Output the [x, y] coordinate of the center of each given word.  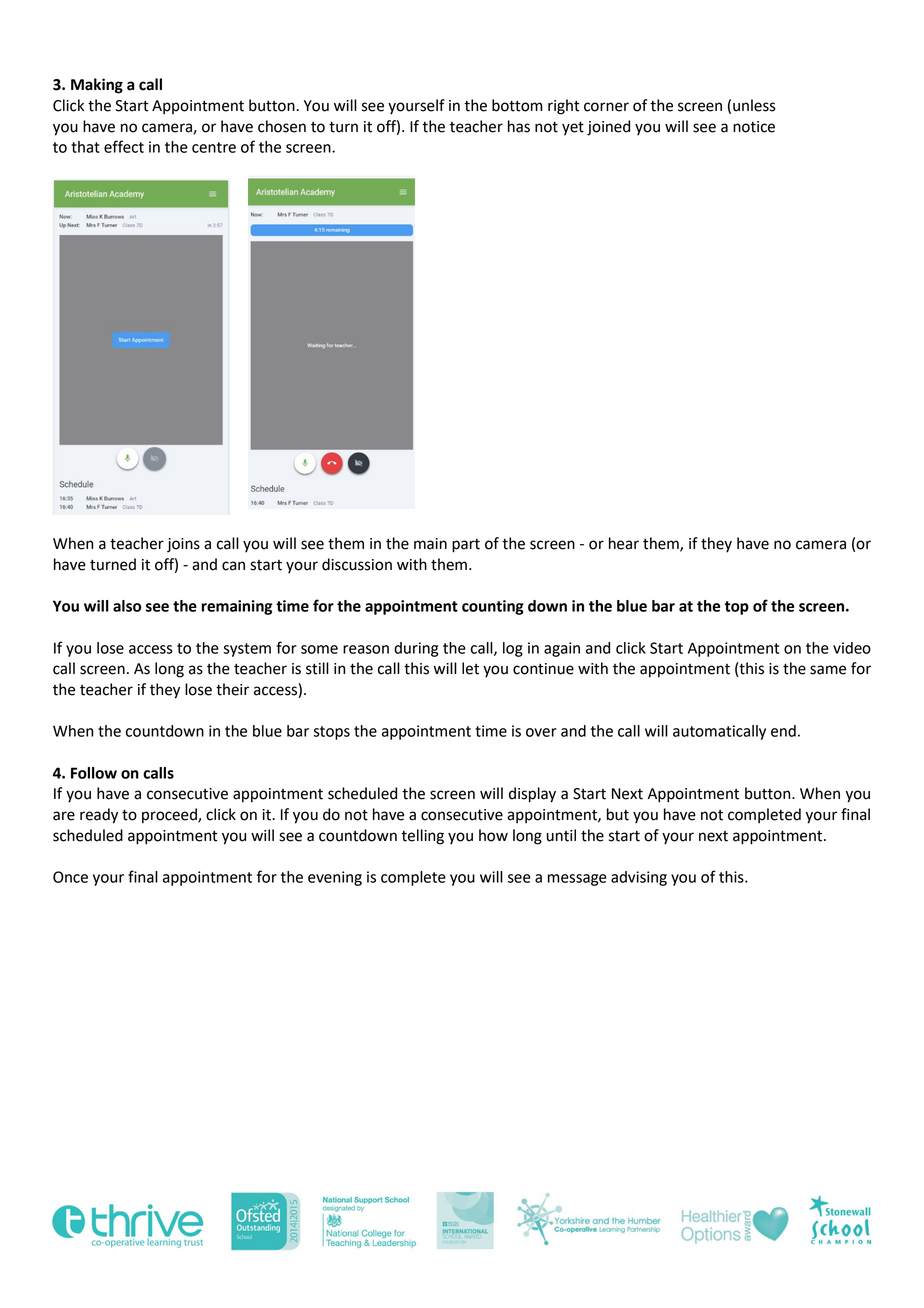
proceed [170, 816]
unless [754, 105]
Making [97, 86]
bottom [517, 105]
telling [422, 837]
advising [639, 878]
